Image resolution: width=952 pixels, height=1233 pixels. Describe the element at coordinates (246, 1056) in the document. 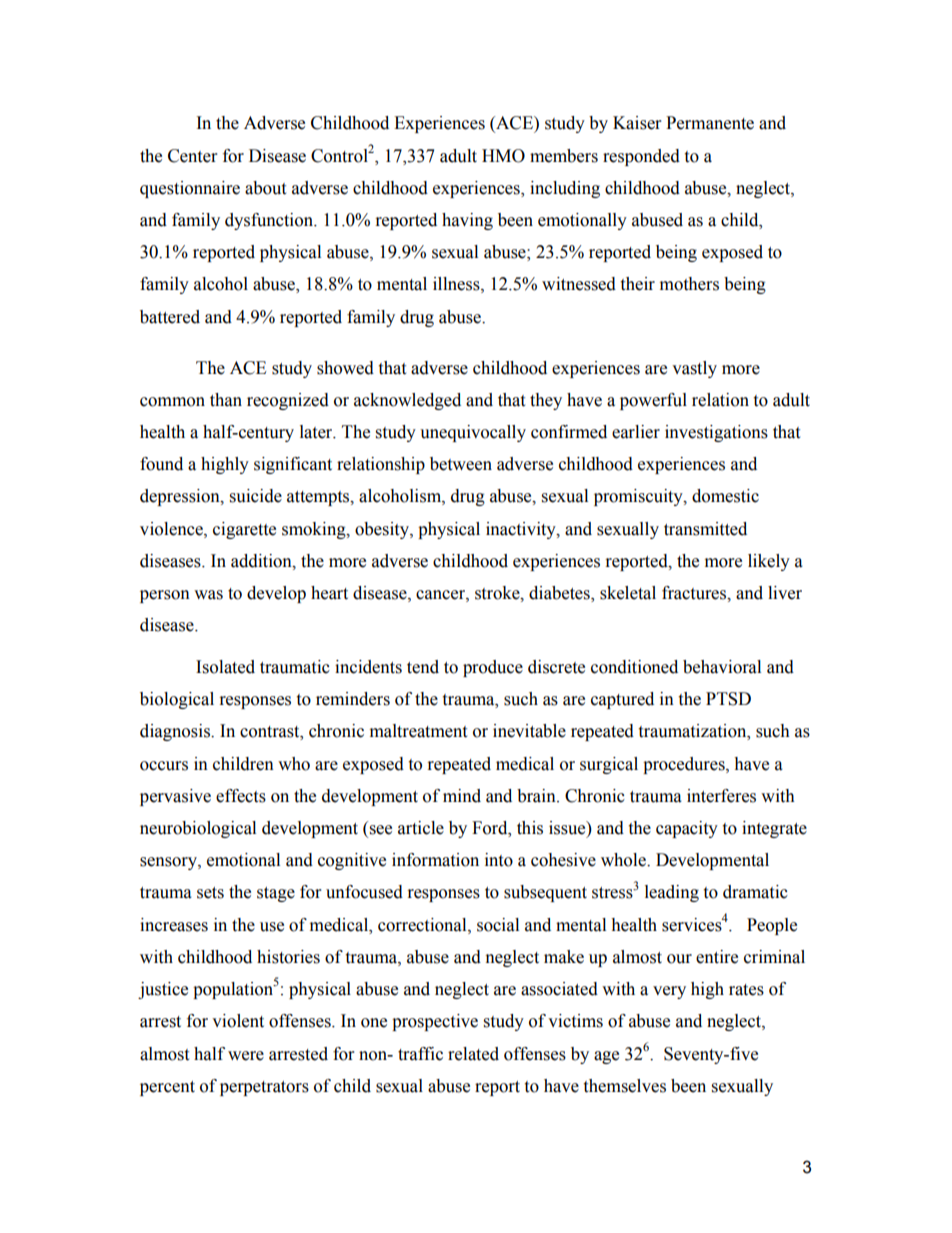

I see `were` at that location.
